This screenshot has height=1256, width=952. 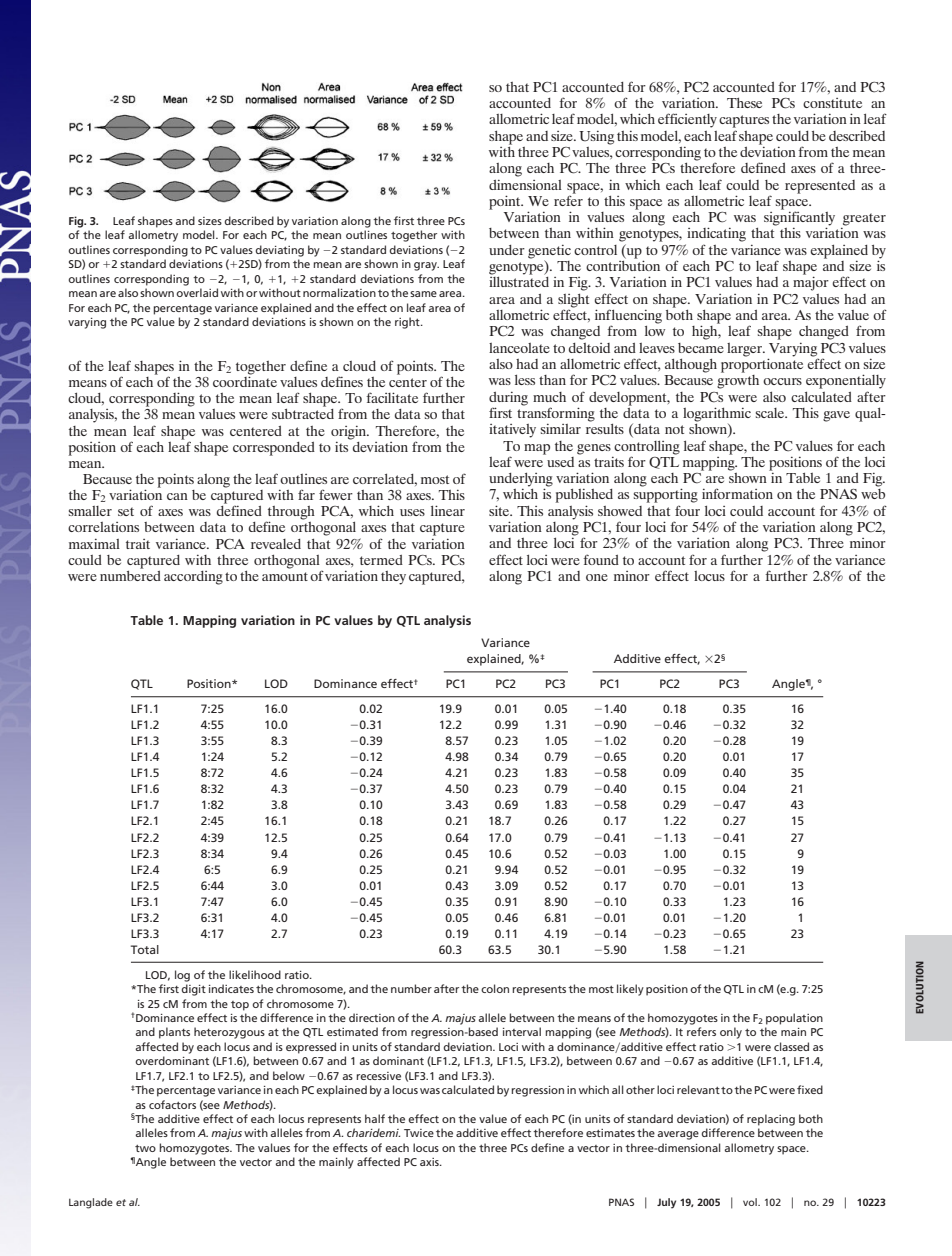 What do you see at coordinates (746, 350) in the screenshot?
I see `larger` at bounding box center [746, 350].
